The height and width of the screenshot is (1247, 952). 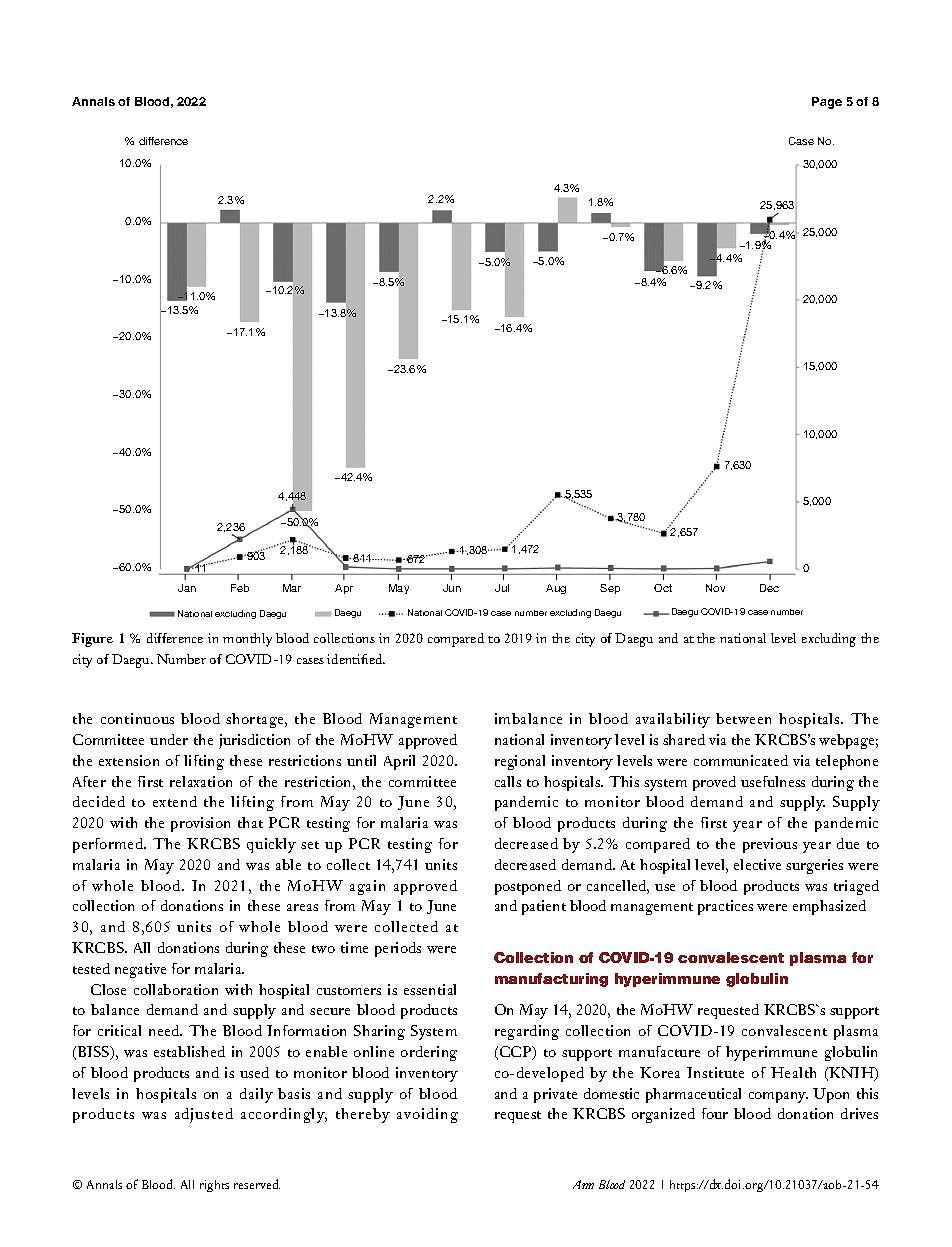 I want to click on Jan, so click(x=187, y=588).
